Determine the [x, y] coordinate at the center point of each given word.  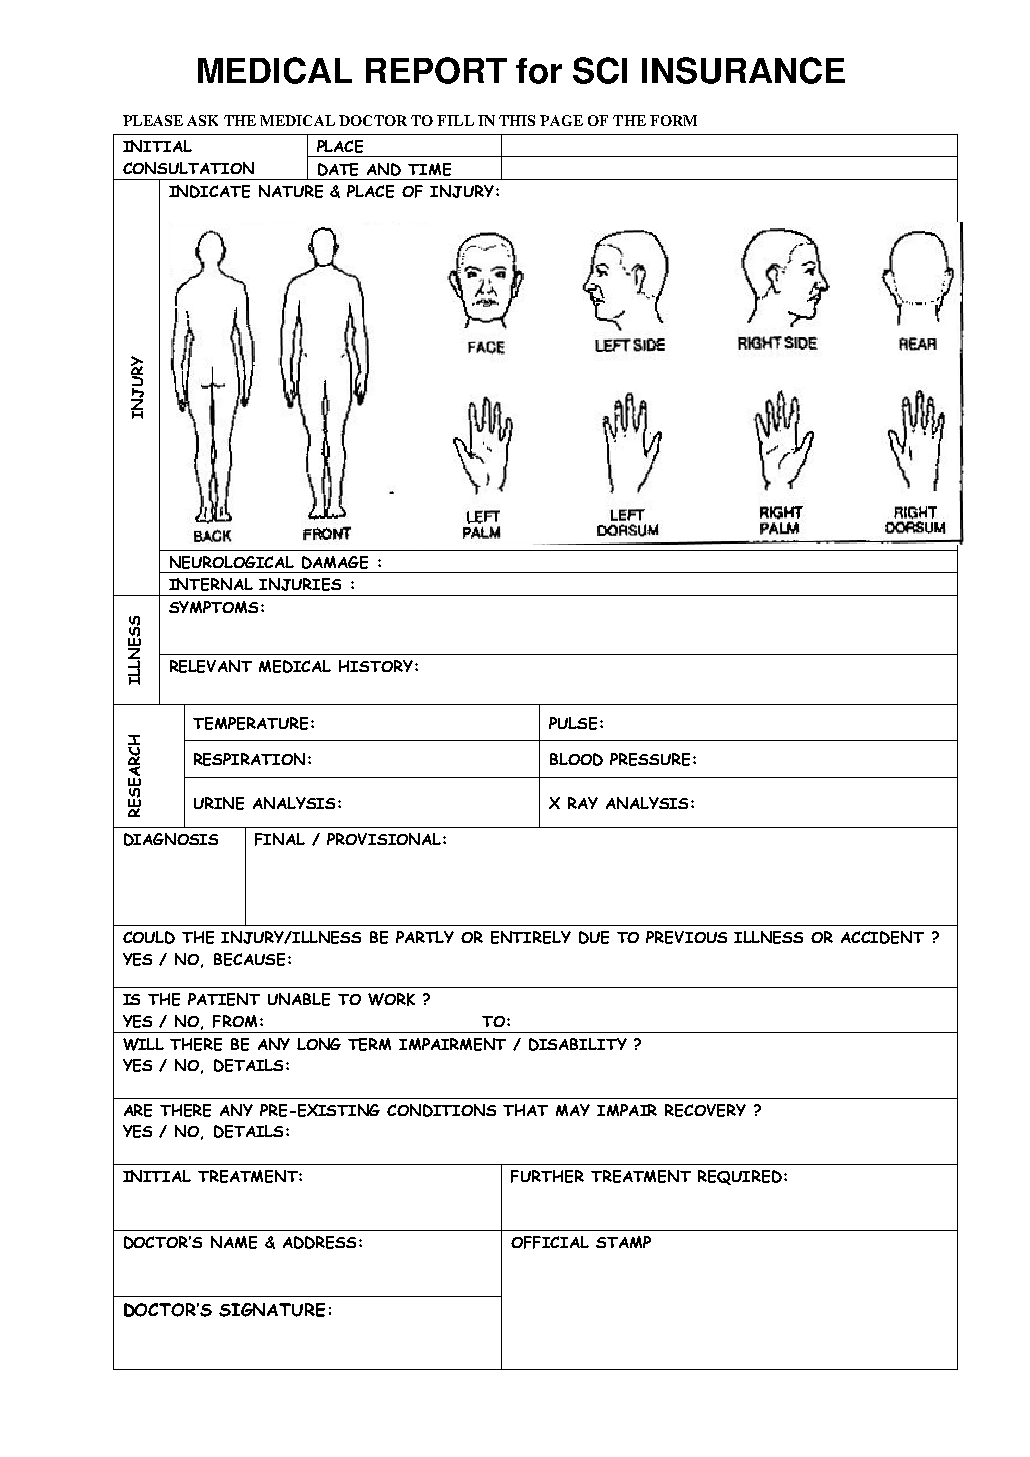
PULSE [573, 723]
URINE [219, 803]
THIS [517, 120]
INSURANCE [743, 70]
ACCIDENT [882, 937]
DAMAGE [335, 562]
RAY [583, 803]
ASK [202, 120]
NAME [234, 1242]
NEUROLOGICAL [232, 562]
